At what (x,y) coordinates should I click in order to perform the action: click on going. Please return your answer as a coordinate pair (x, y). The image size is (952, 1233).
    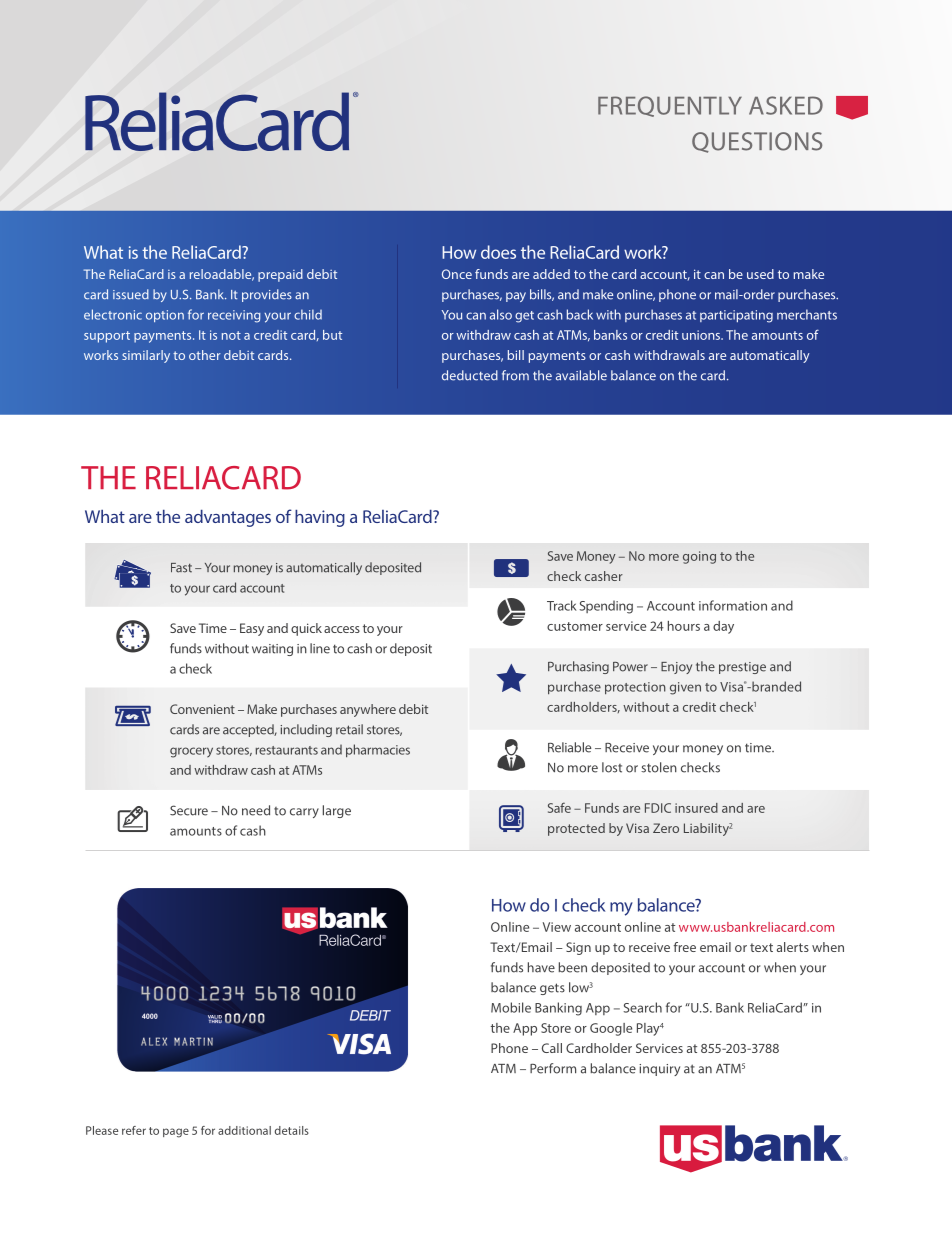
    Looking at the image, I should click on (699, 557).
